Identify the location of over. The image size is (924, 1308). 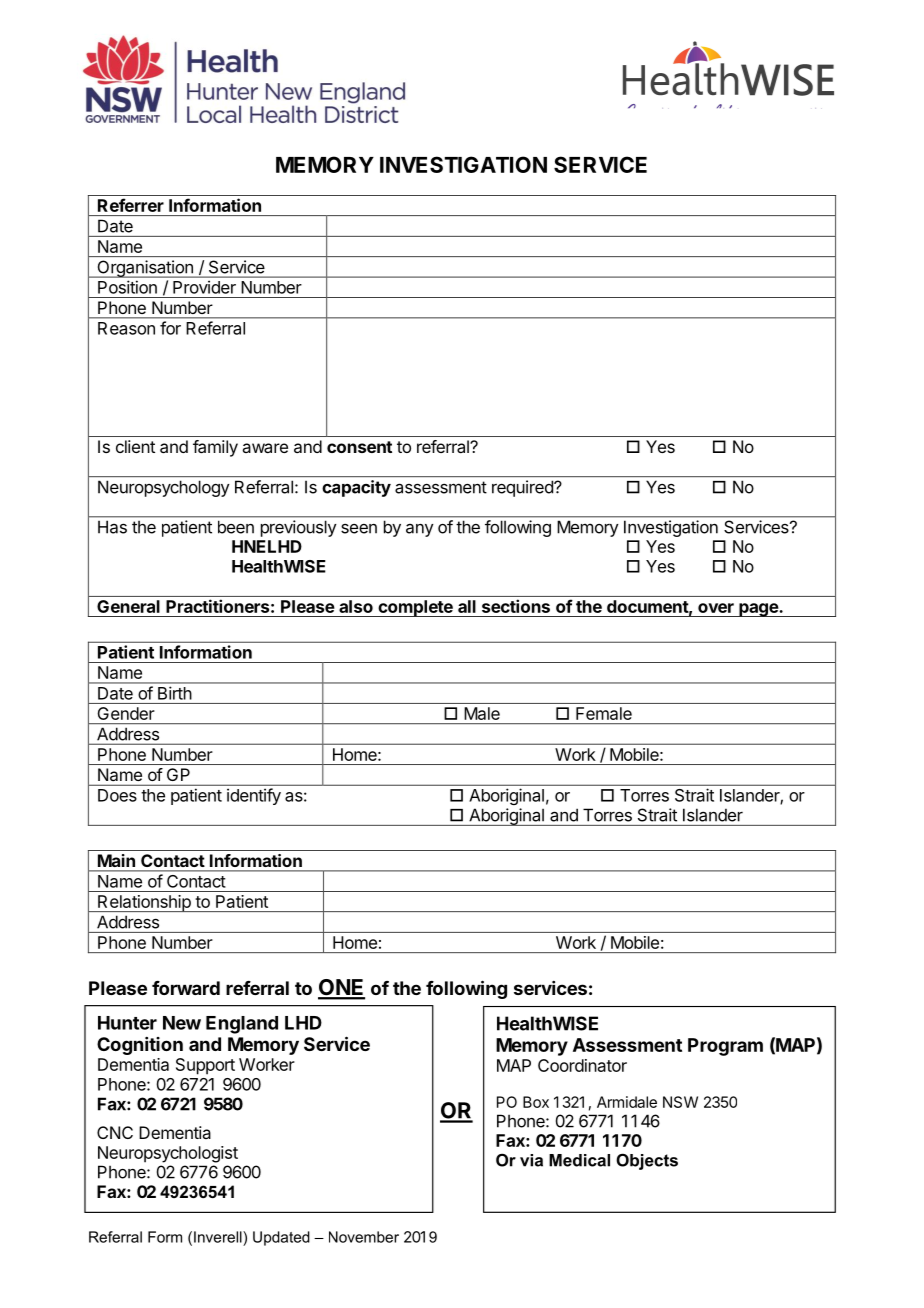
(716, 608).
